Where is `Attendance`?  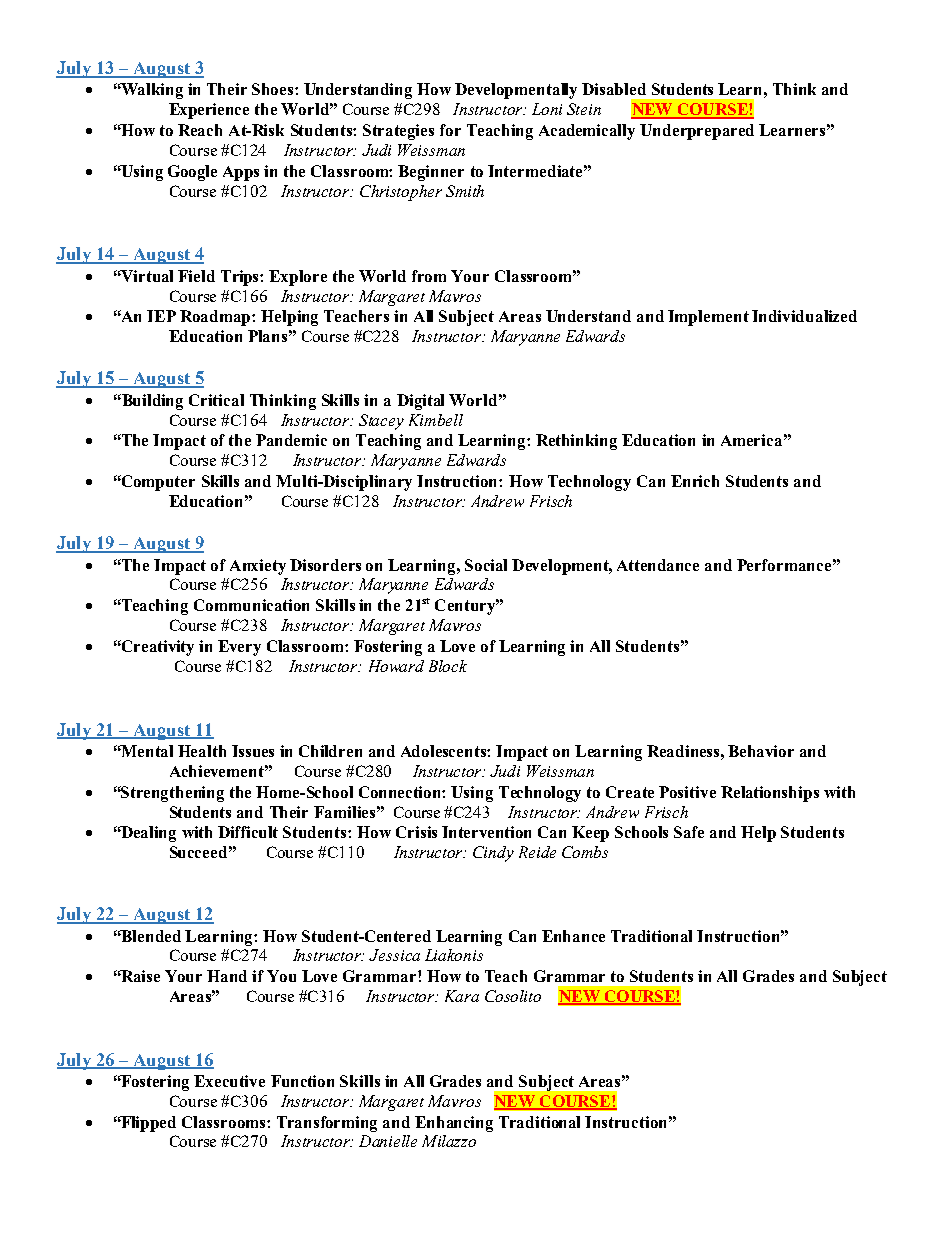
Attendance is located at coordinates (658, 565).
